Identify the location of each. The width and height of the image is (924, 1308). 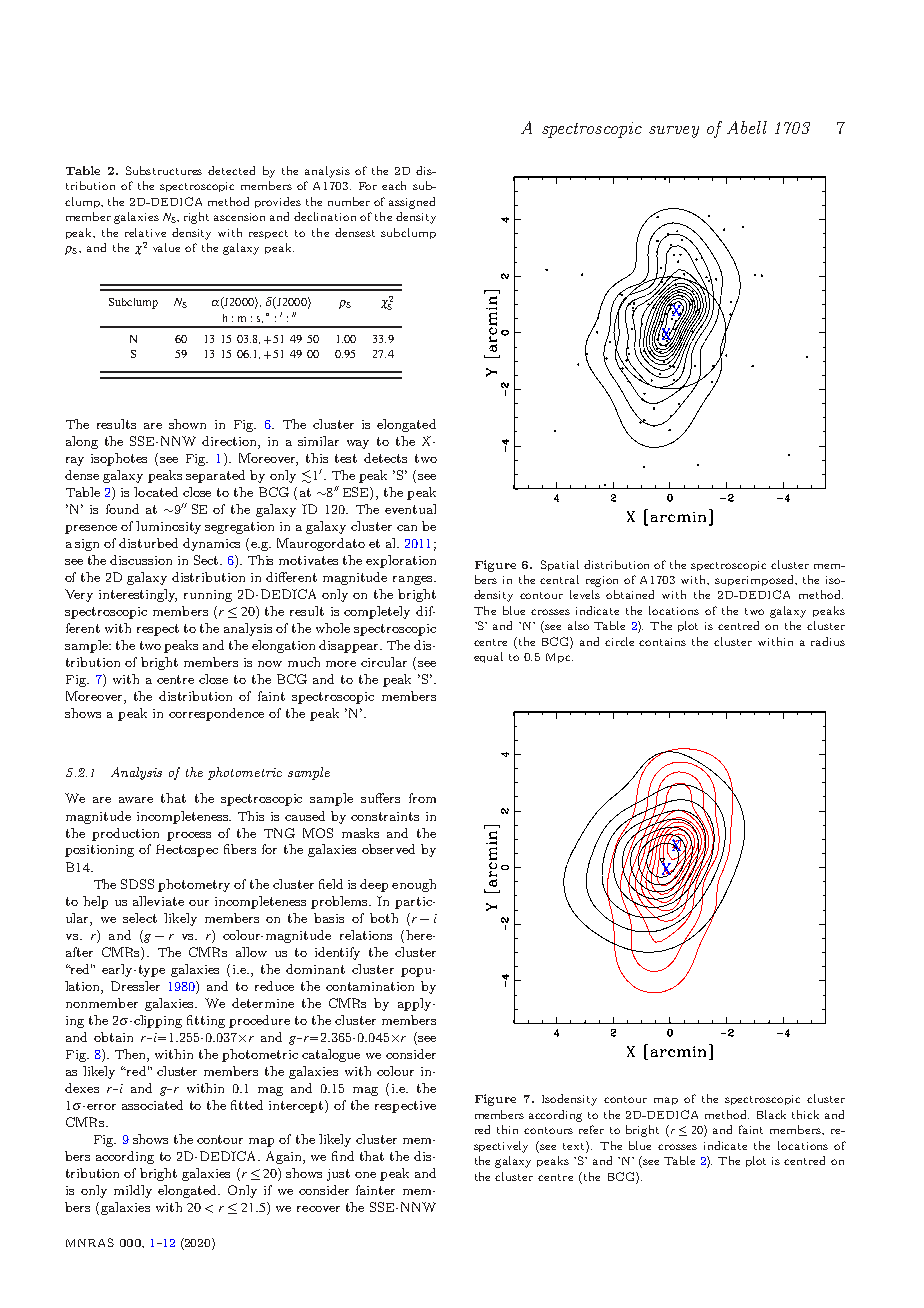
(394, 185).
